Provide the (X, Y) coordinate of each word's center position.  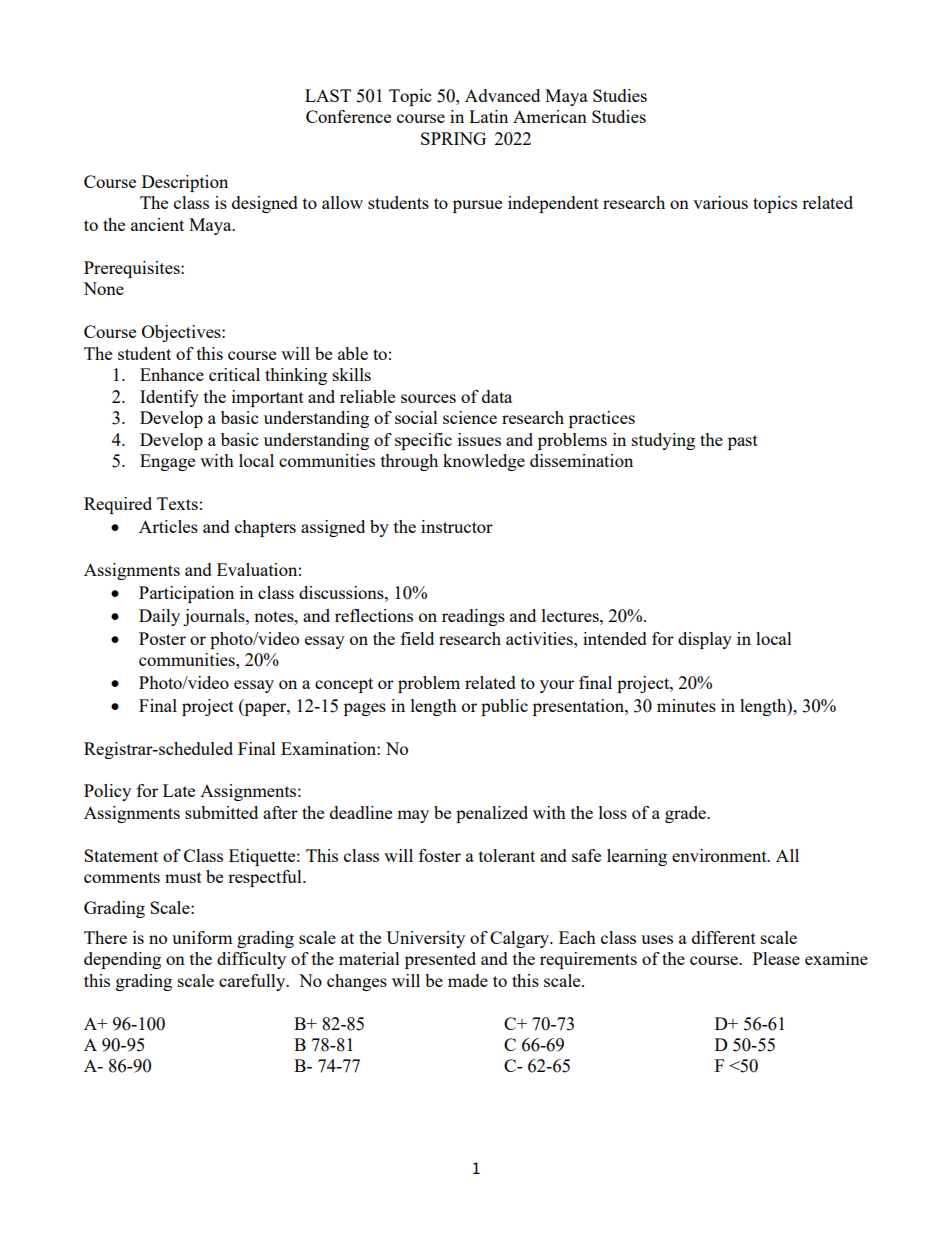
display (705, 640)
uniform (202, 937)
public (504, 707)
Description (185, 183)
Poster (162, 638)
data (497, 396)
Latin (488, 116)
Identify (169, 398)
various (720, 202)
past (743, 442)
